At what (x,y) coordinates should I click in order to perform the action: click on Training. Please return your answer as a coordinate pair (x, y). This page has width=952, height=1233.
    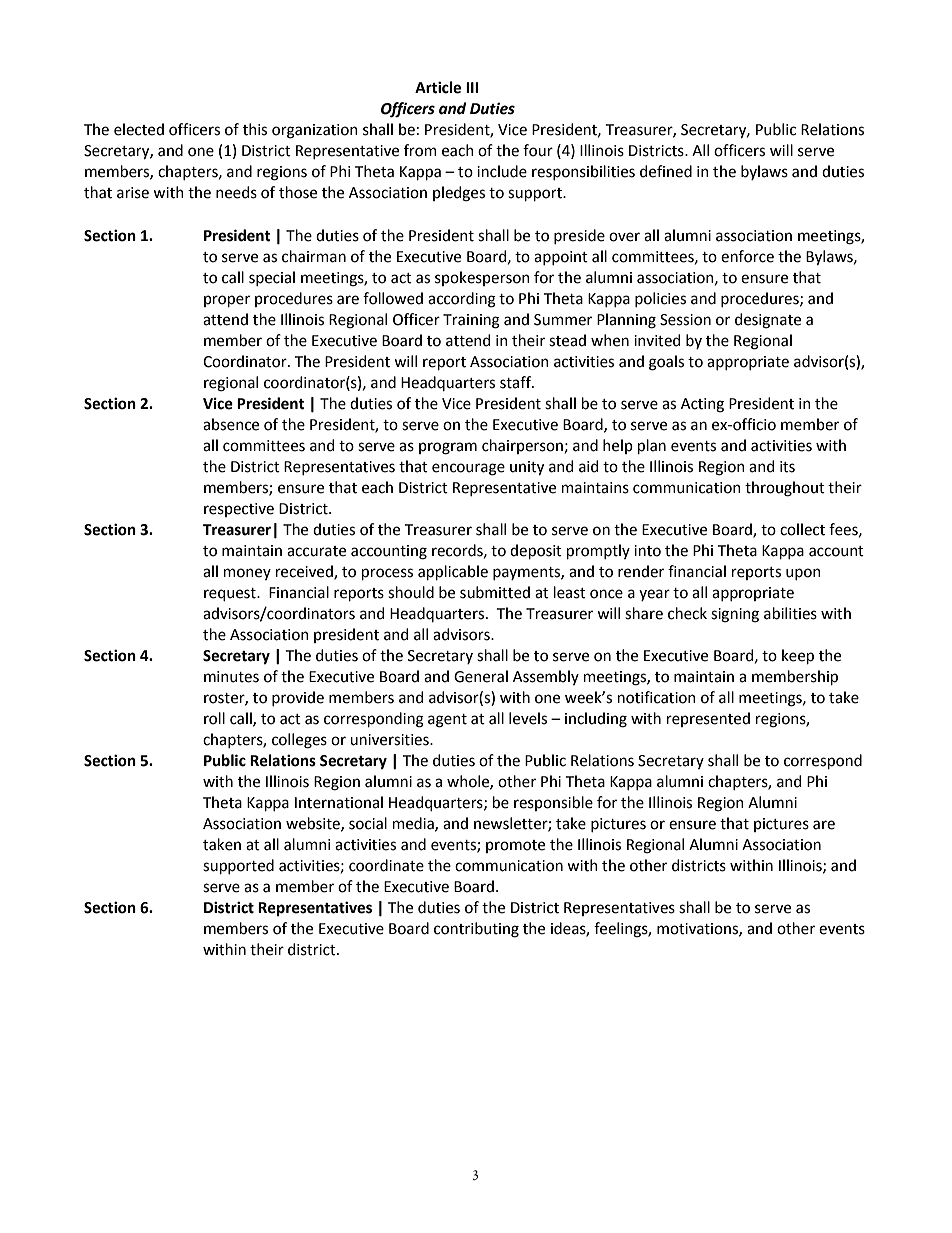
    Looking at the image, I should click on (471, 321).
